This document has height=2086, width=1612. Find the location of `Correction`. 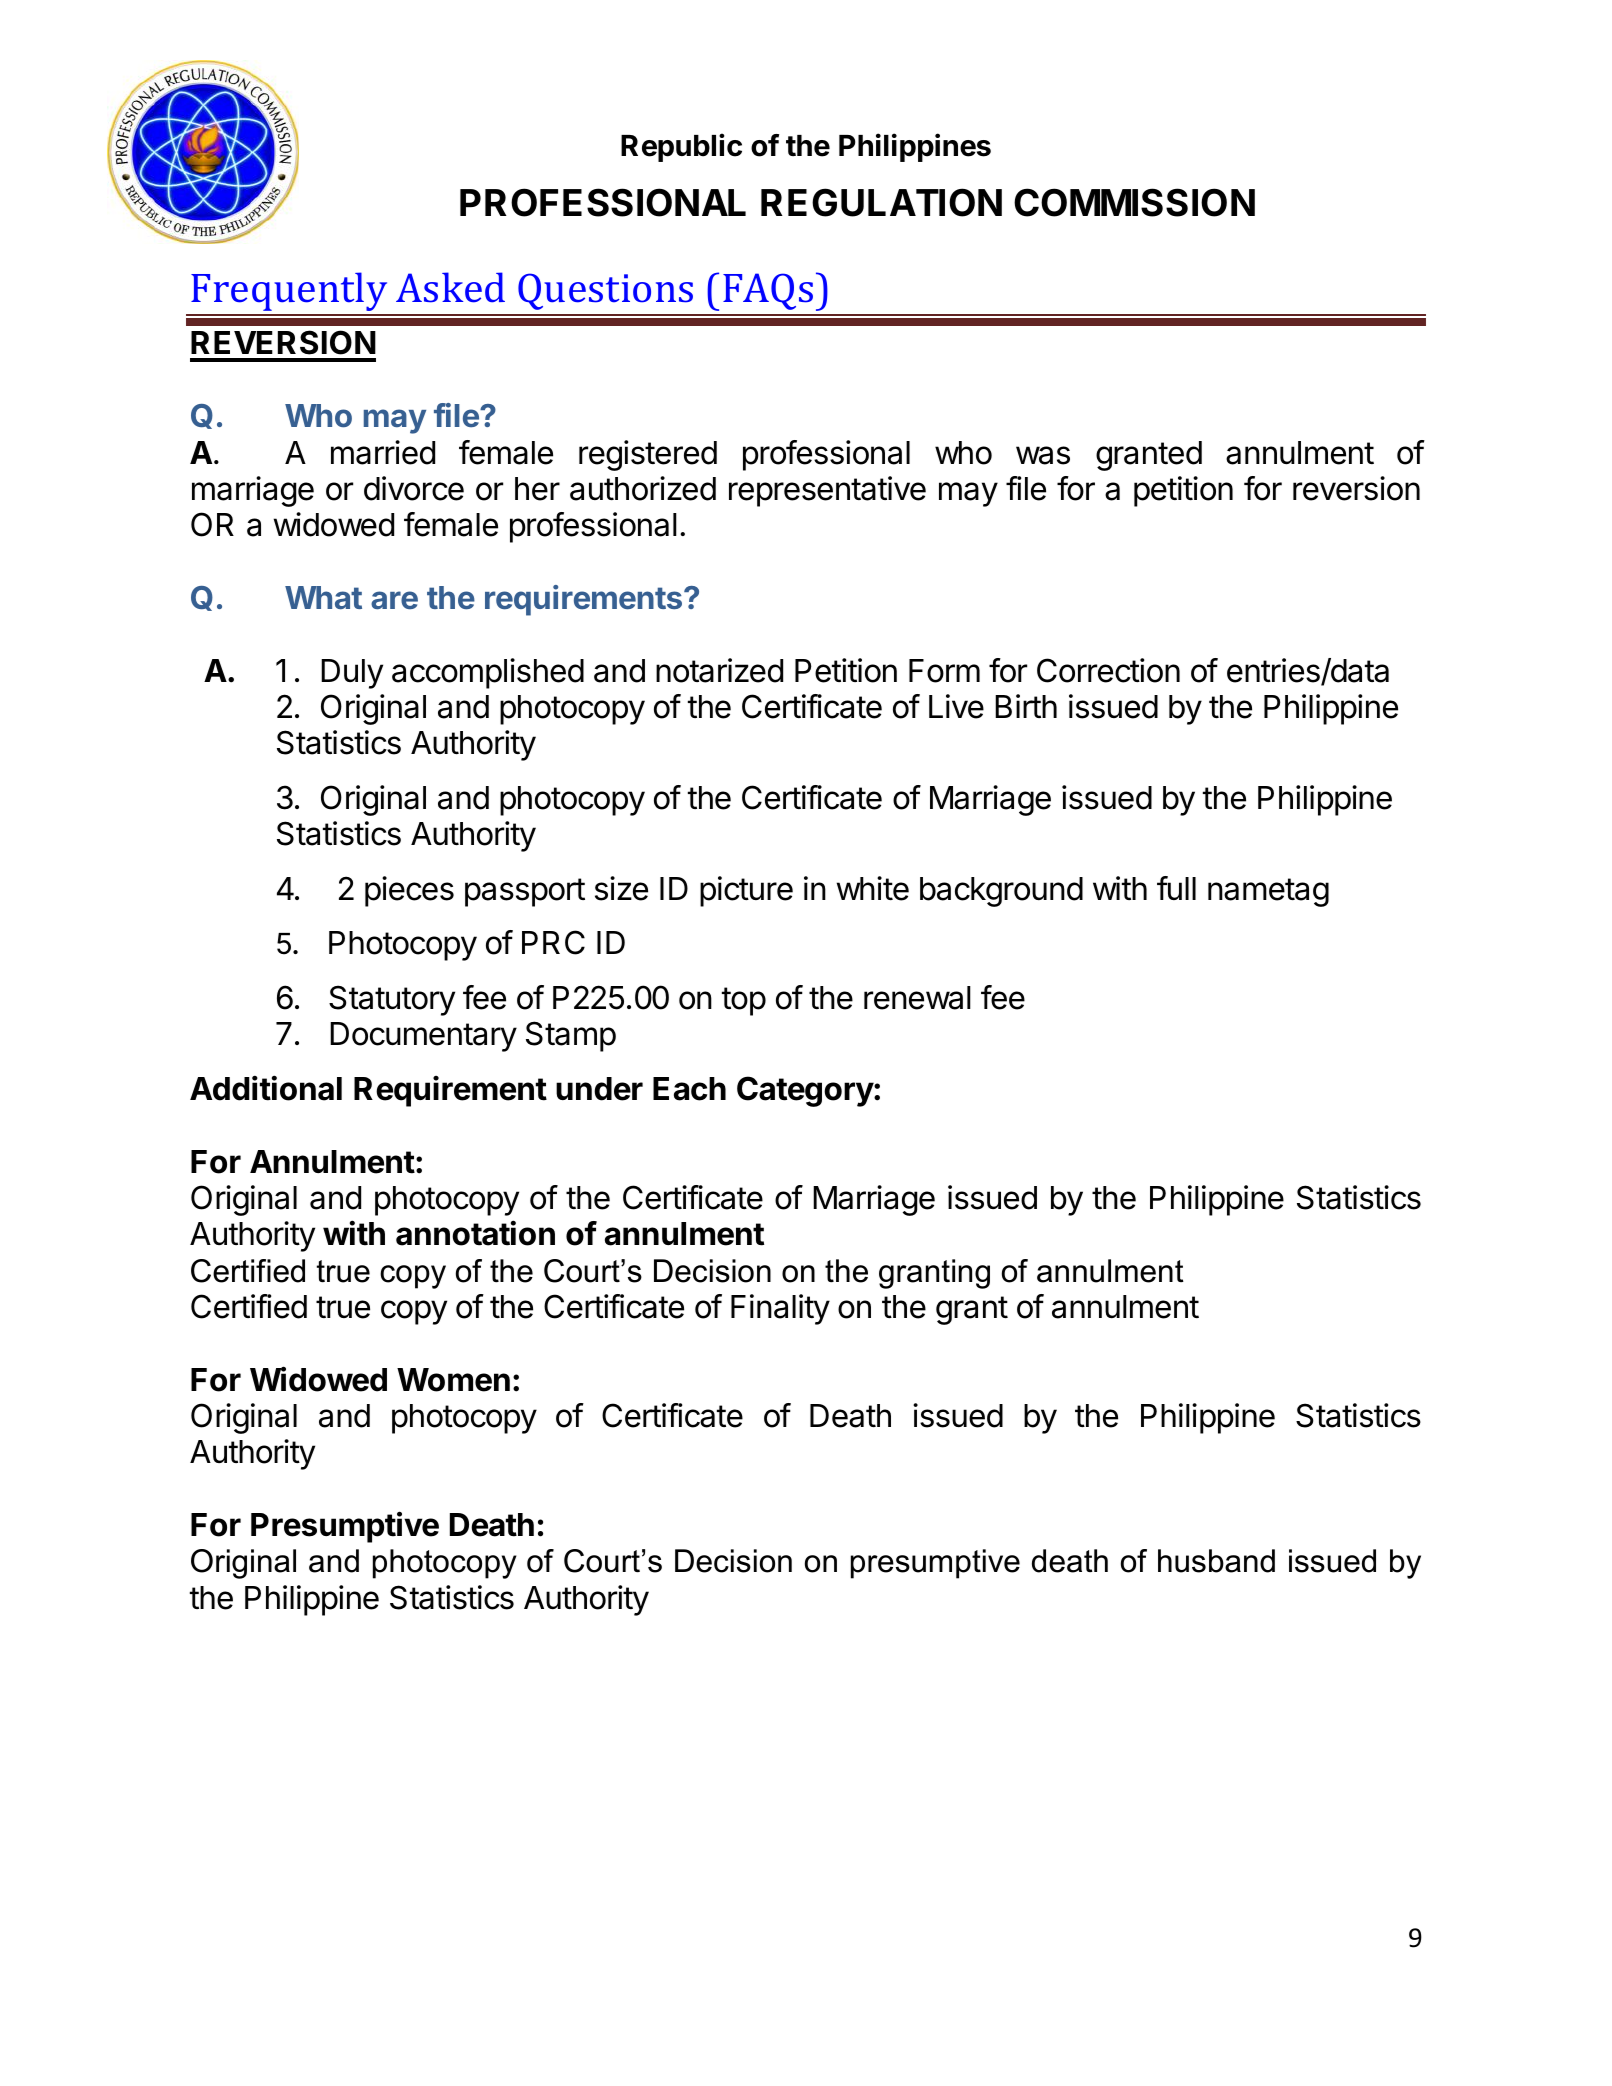

Correction is located at coordinates (1108, 670).
